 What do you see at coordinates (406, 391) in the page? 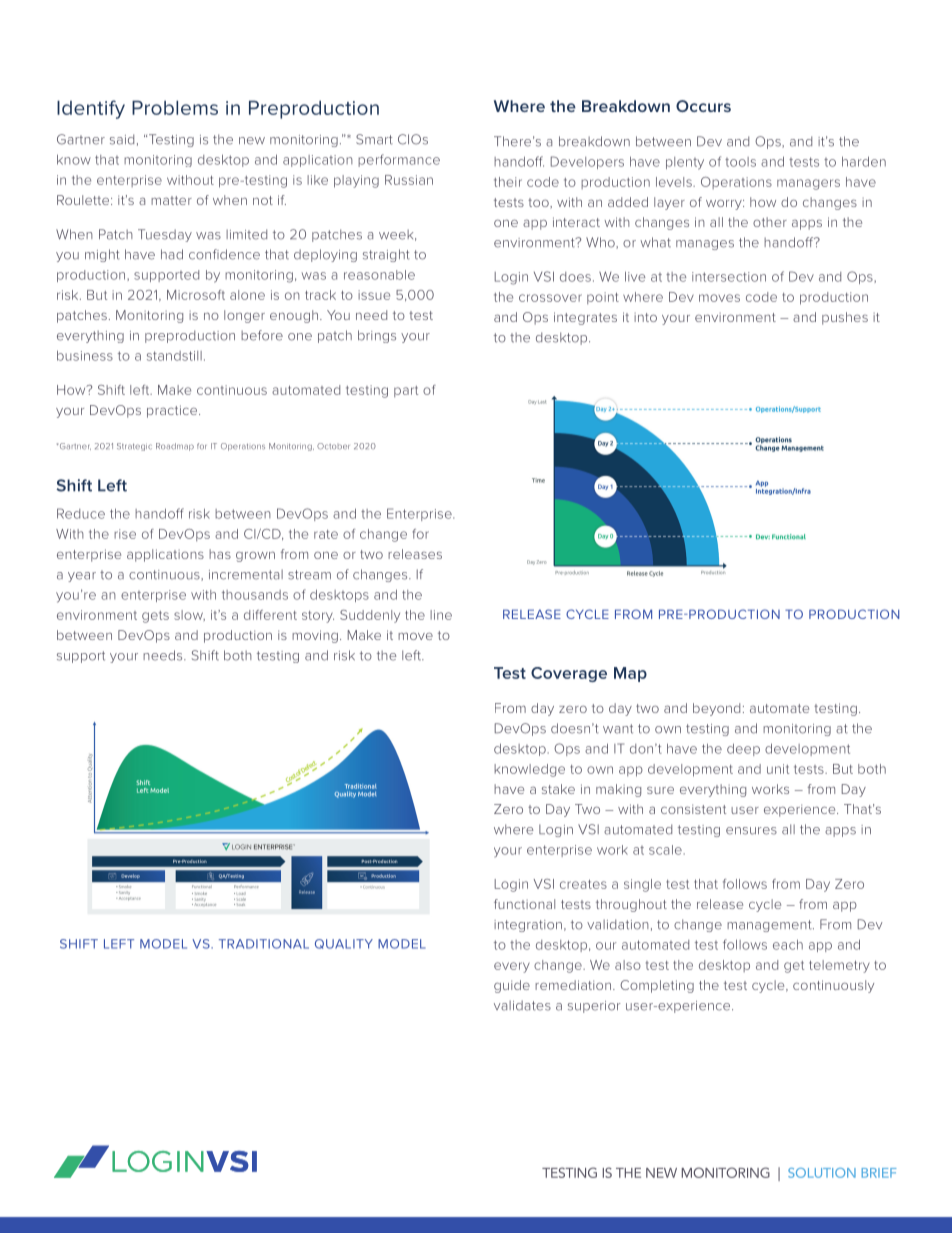
I see `part` at bounding box center [406, 391].
